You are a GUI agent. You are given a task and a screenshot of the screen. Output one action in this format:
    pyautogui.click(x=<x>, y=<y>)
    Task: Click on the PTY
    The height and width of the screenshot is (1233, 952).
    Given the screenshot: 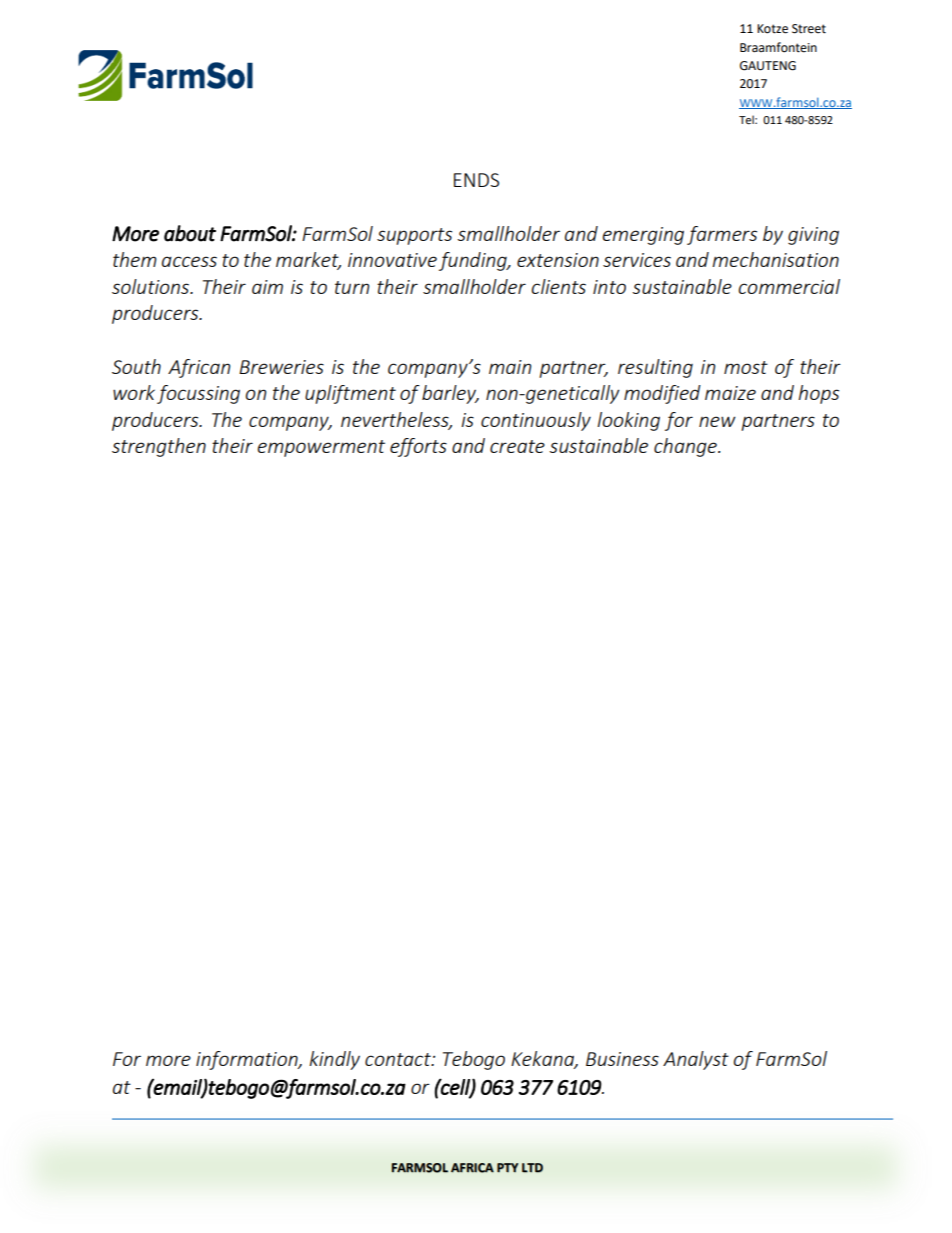 What is the action you would take?
    pyautogui.click(x=507, y=1168)
